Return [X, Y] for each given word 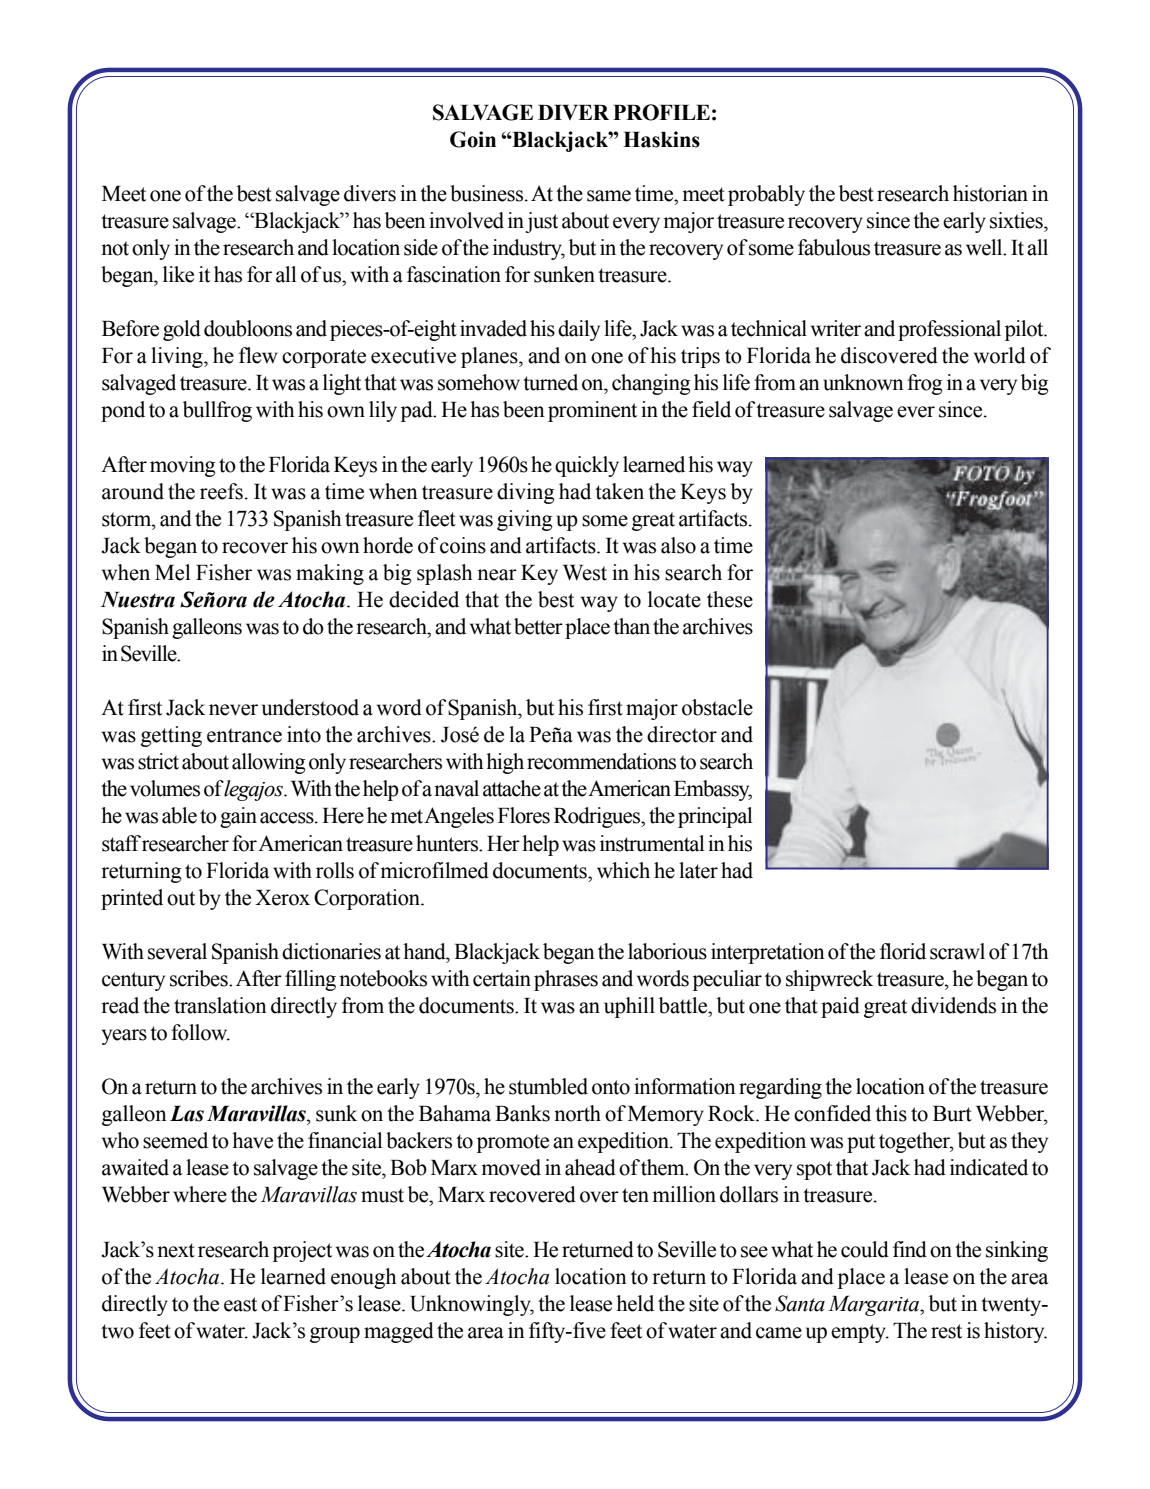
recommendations [601, 761]
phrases [566, 980]
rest [946, 1331]
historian [990, 193]
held [635, 1303]
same [609, 196]
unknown [863, 382]
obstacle [717, 707]
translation [220, 1005]
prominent [592, 411]
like [178, 274]
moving [182, 466]
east [240, 1304]
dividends [953, 1005]
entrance [244, 735]
